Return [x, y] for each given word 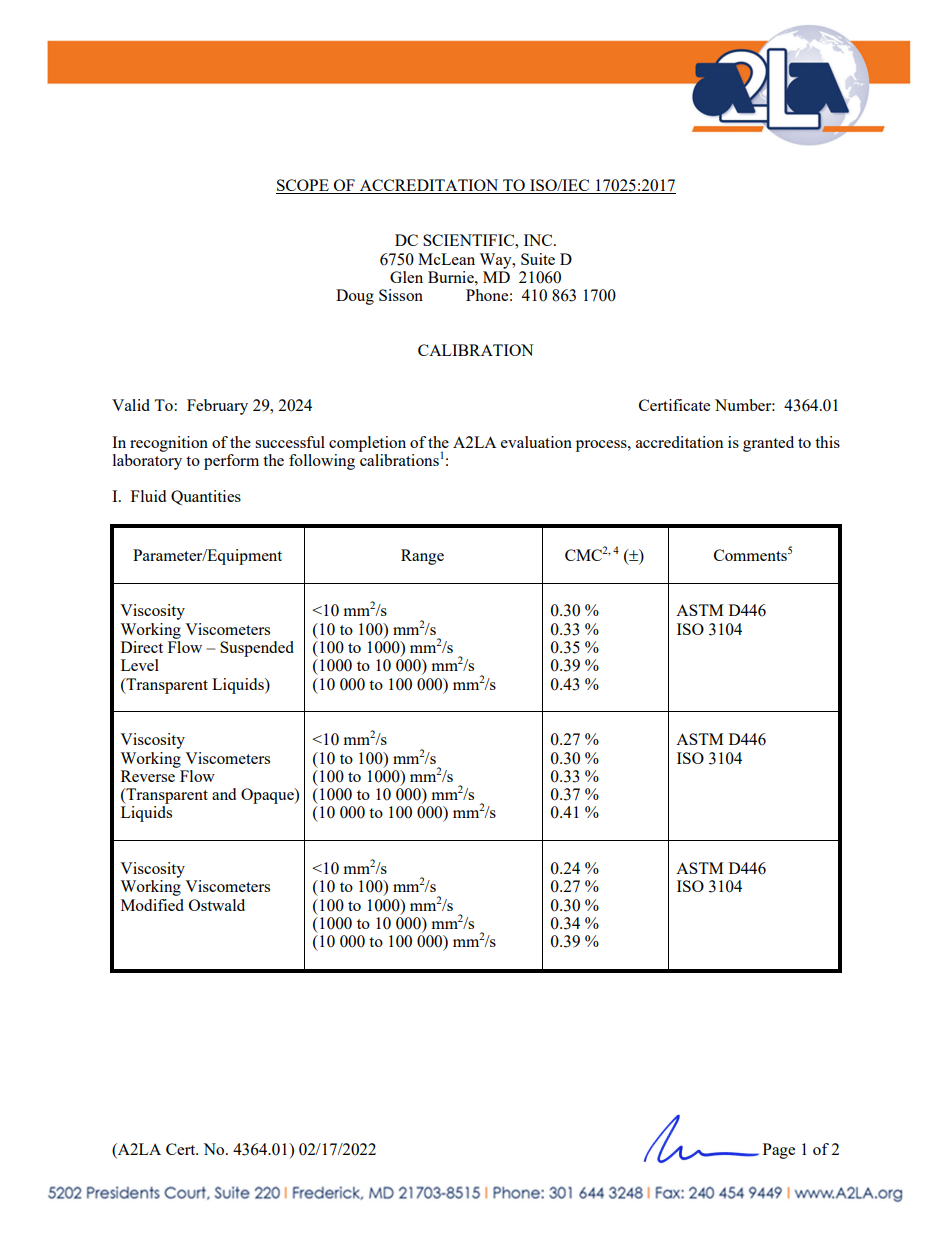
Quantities [206, 497]
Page [779, 1151]
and [224, 794]
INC [539, 240]
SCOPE [303, 186]
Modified [152, 905]
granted [768, 444]
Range [422, 557]
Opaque [268, 796]
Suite [538, 259]
